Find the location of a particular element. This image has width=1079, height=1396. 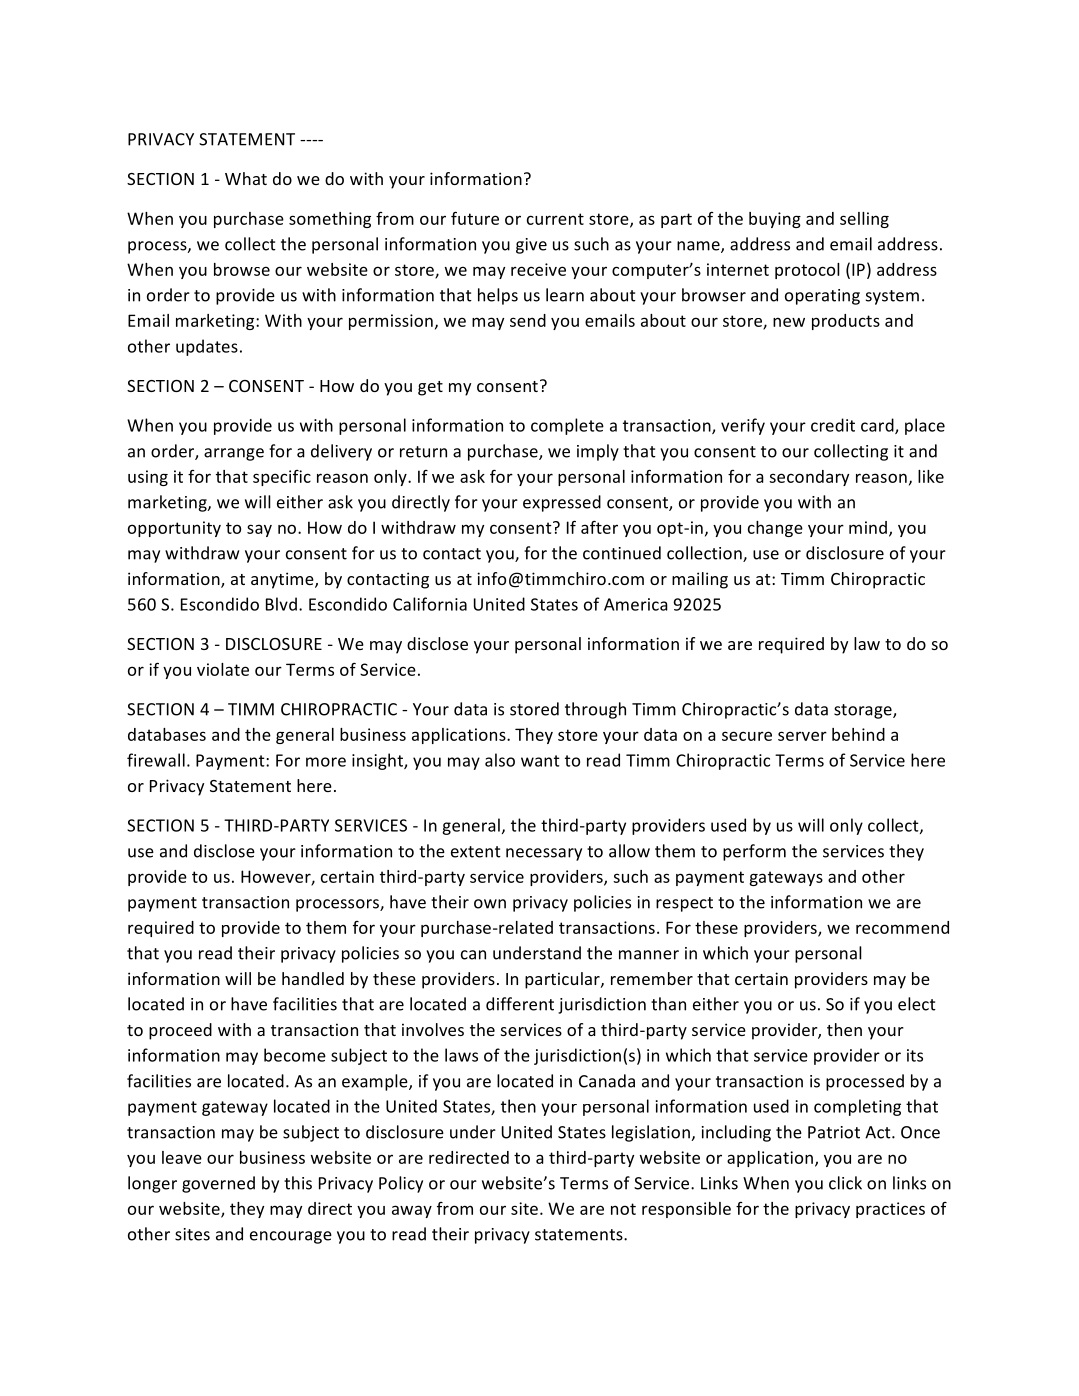

not is located at coordinates (623, 1209).
